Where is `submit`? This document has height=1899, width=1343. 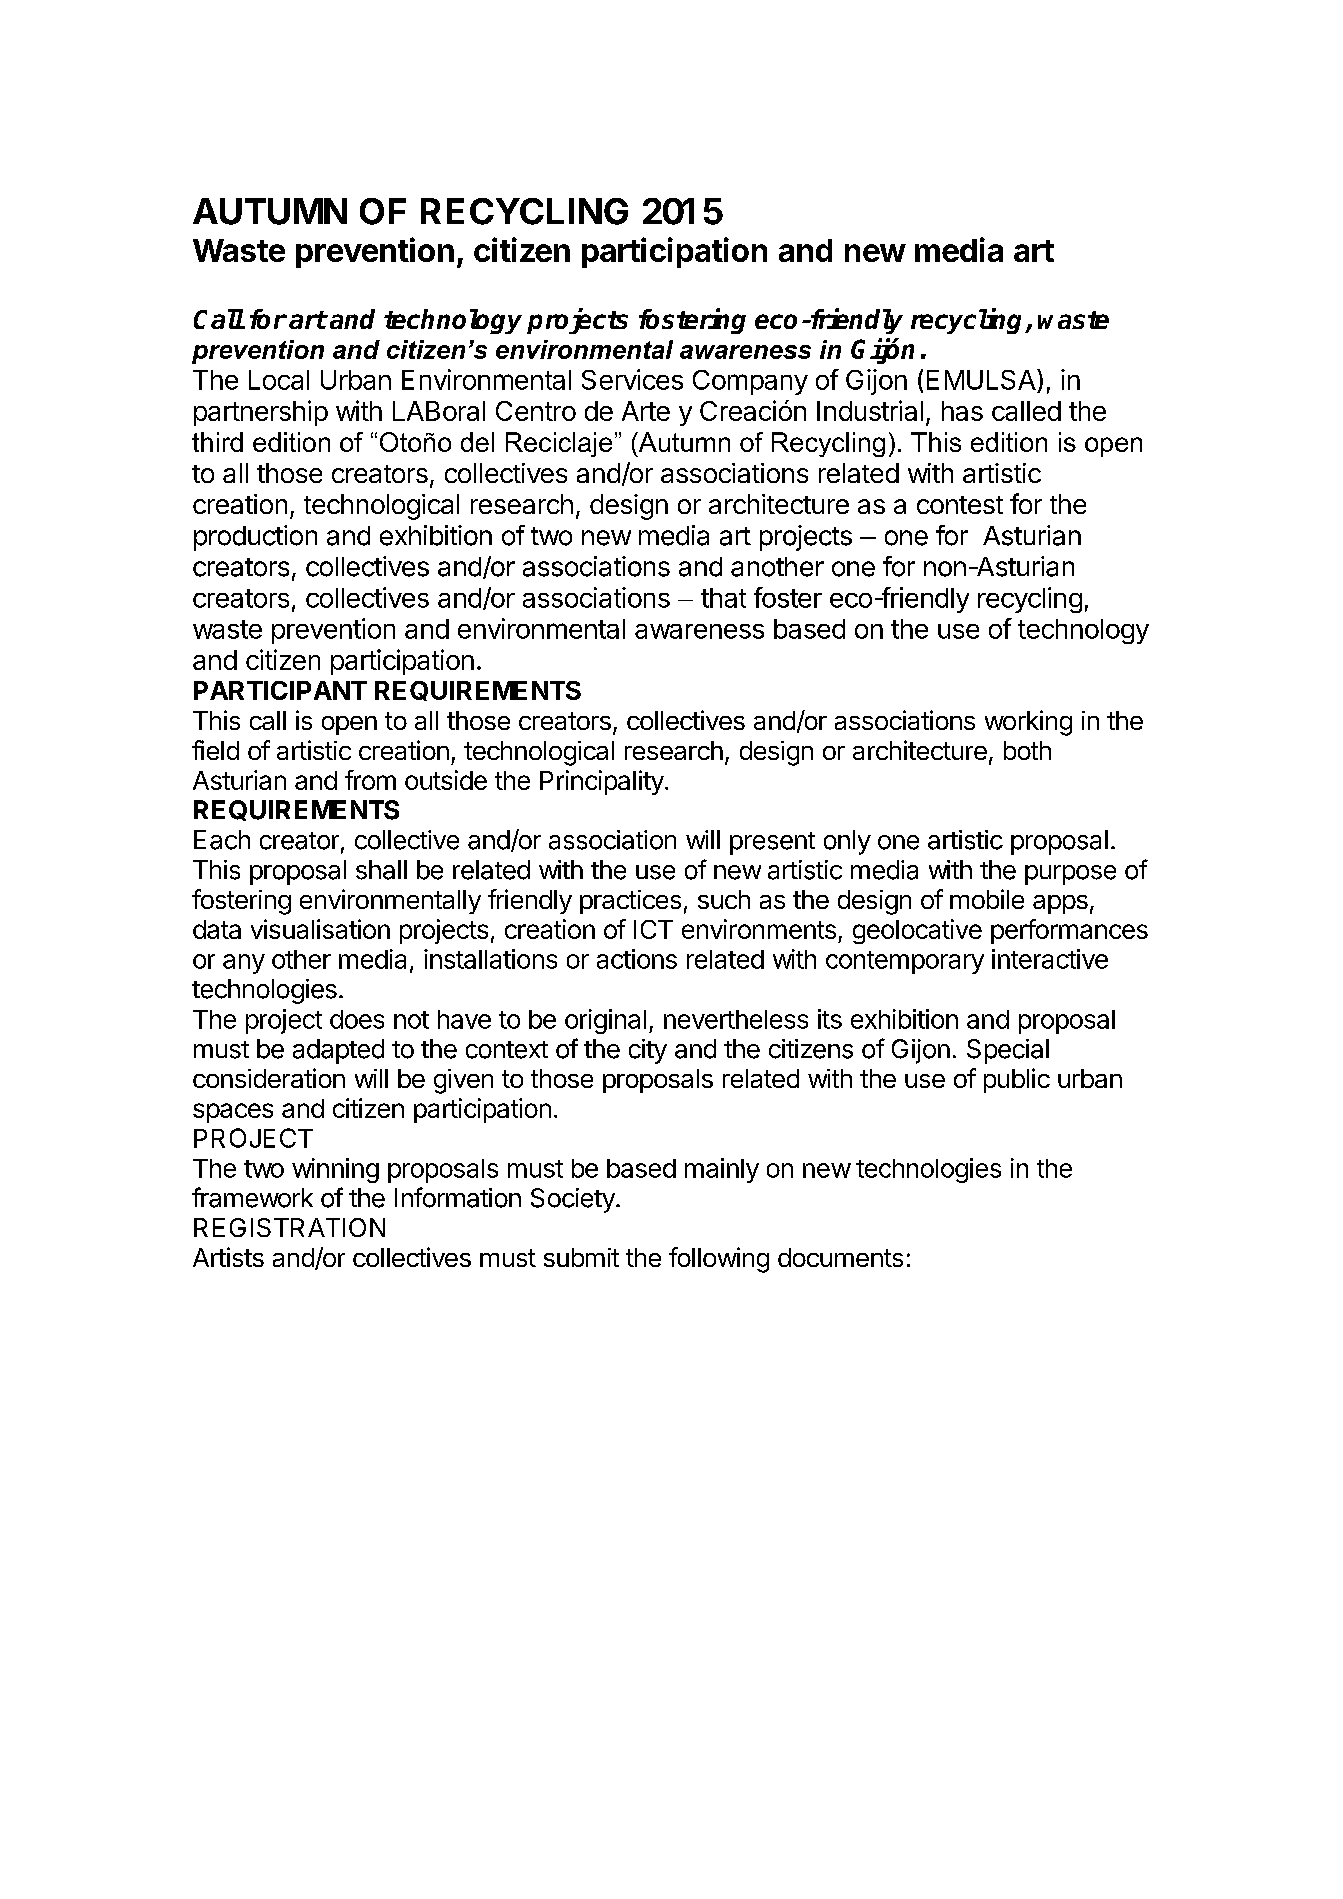 submit is located at coordinates (581, 1257).
